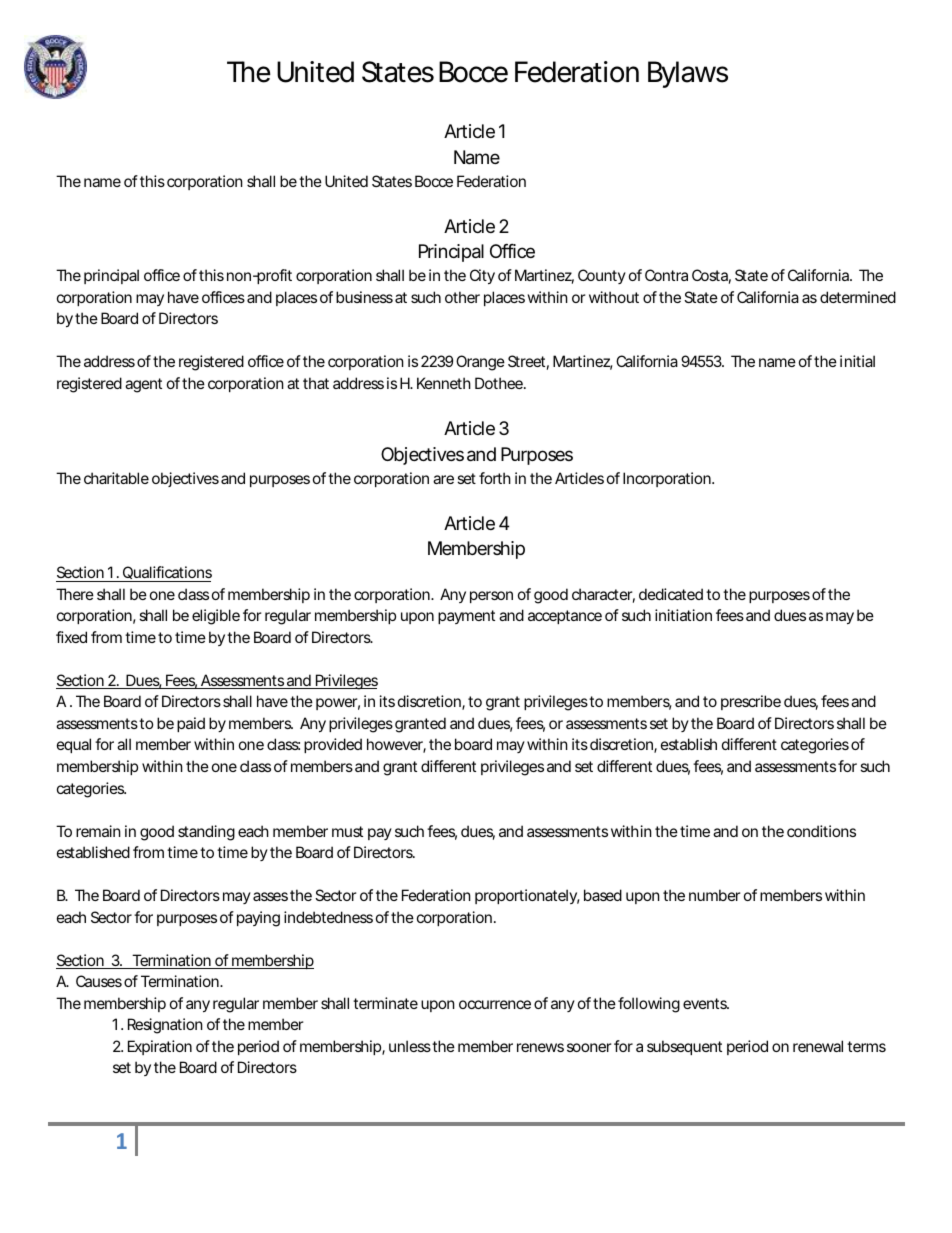 The width and height of the screenshot is (952, 1233). Describe the element at coordinates (167, 572) in the screenshot. I see `Qualifications` at that location.
